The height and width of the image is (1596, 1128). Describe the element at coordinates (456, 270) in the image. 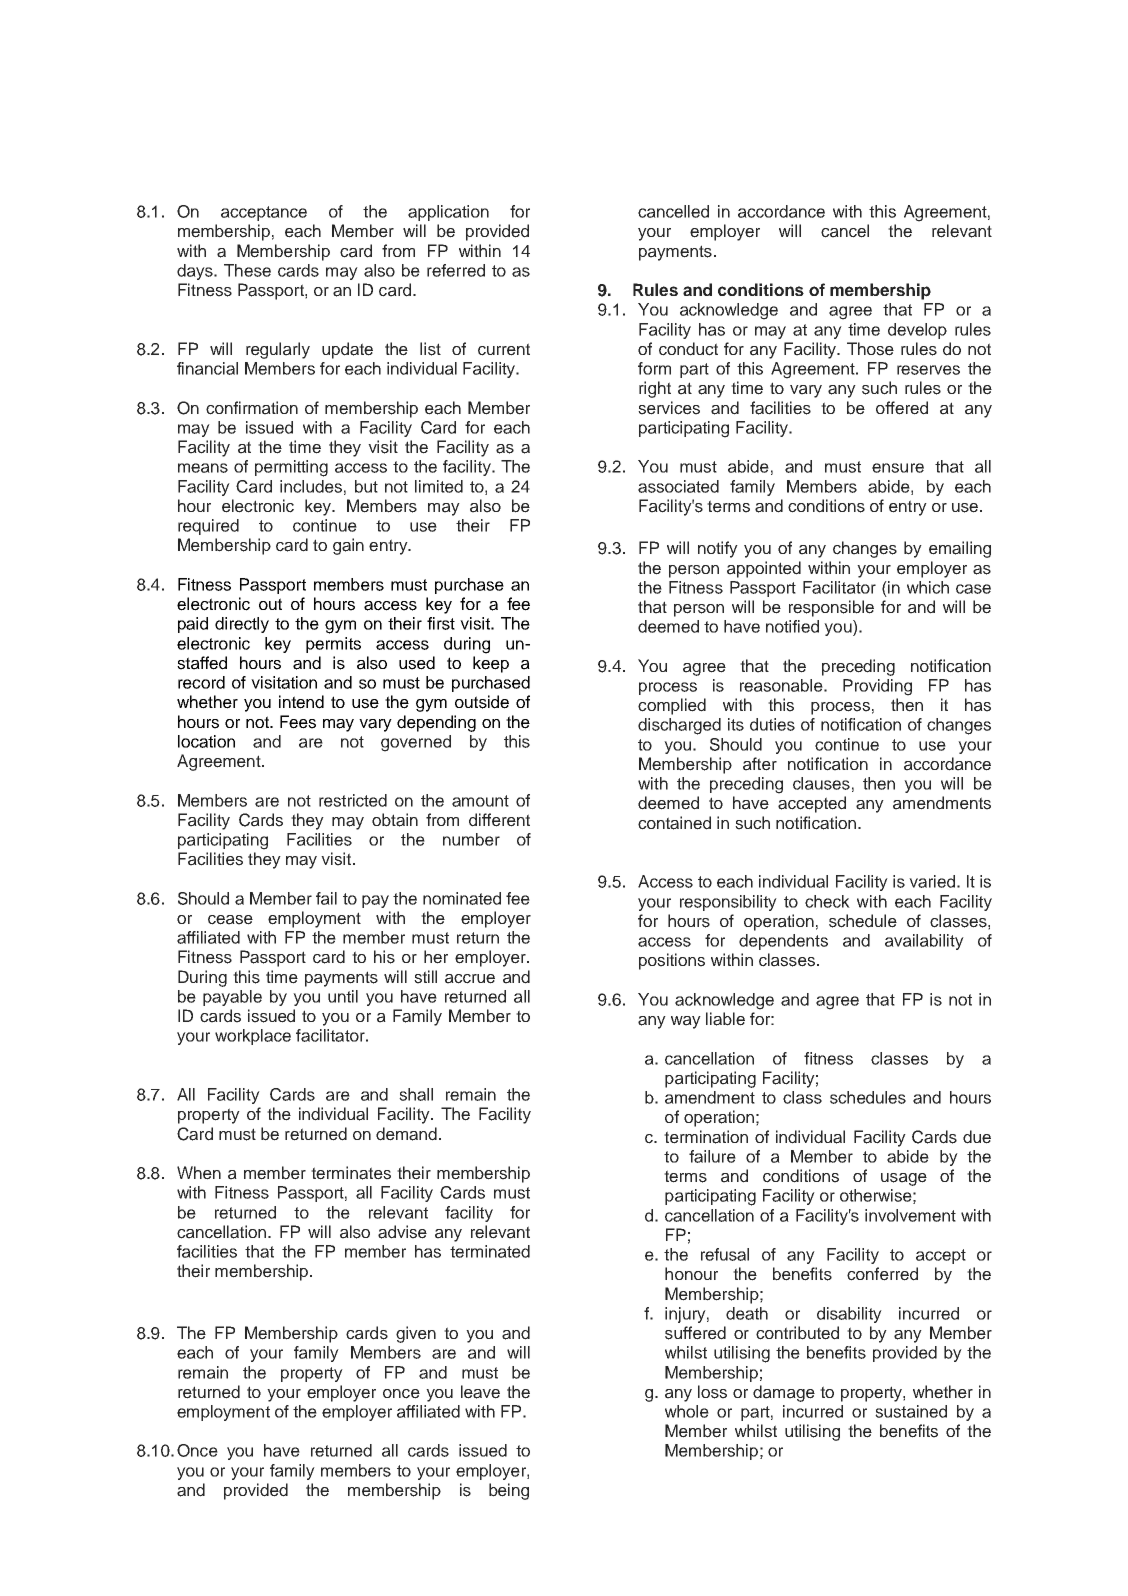

I see `referred` at that location.
